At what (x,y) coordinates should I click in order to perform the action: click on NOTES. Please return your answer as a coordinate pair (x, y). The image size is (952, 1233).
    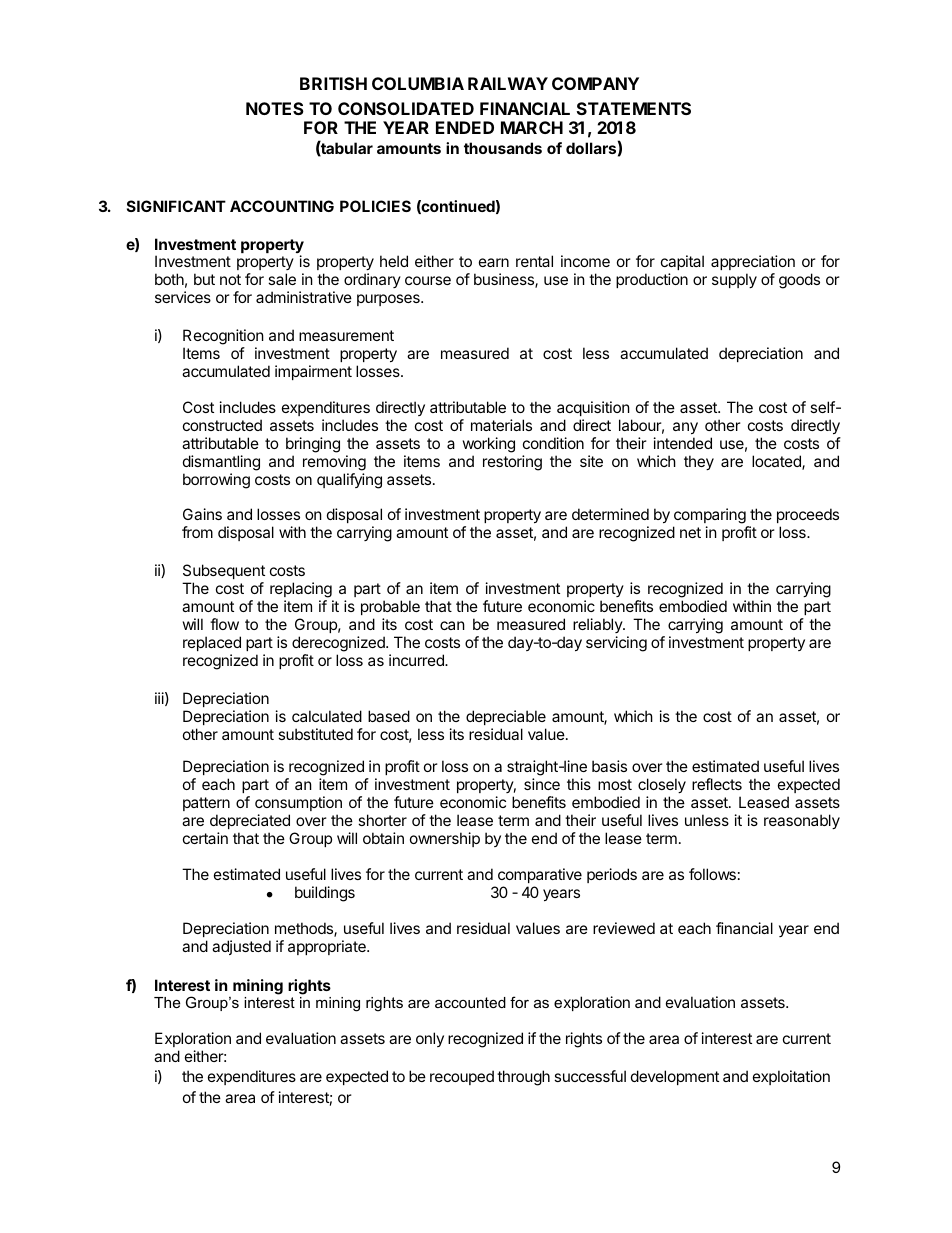
    Looking at the image, I should click on (275, 108).
